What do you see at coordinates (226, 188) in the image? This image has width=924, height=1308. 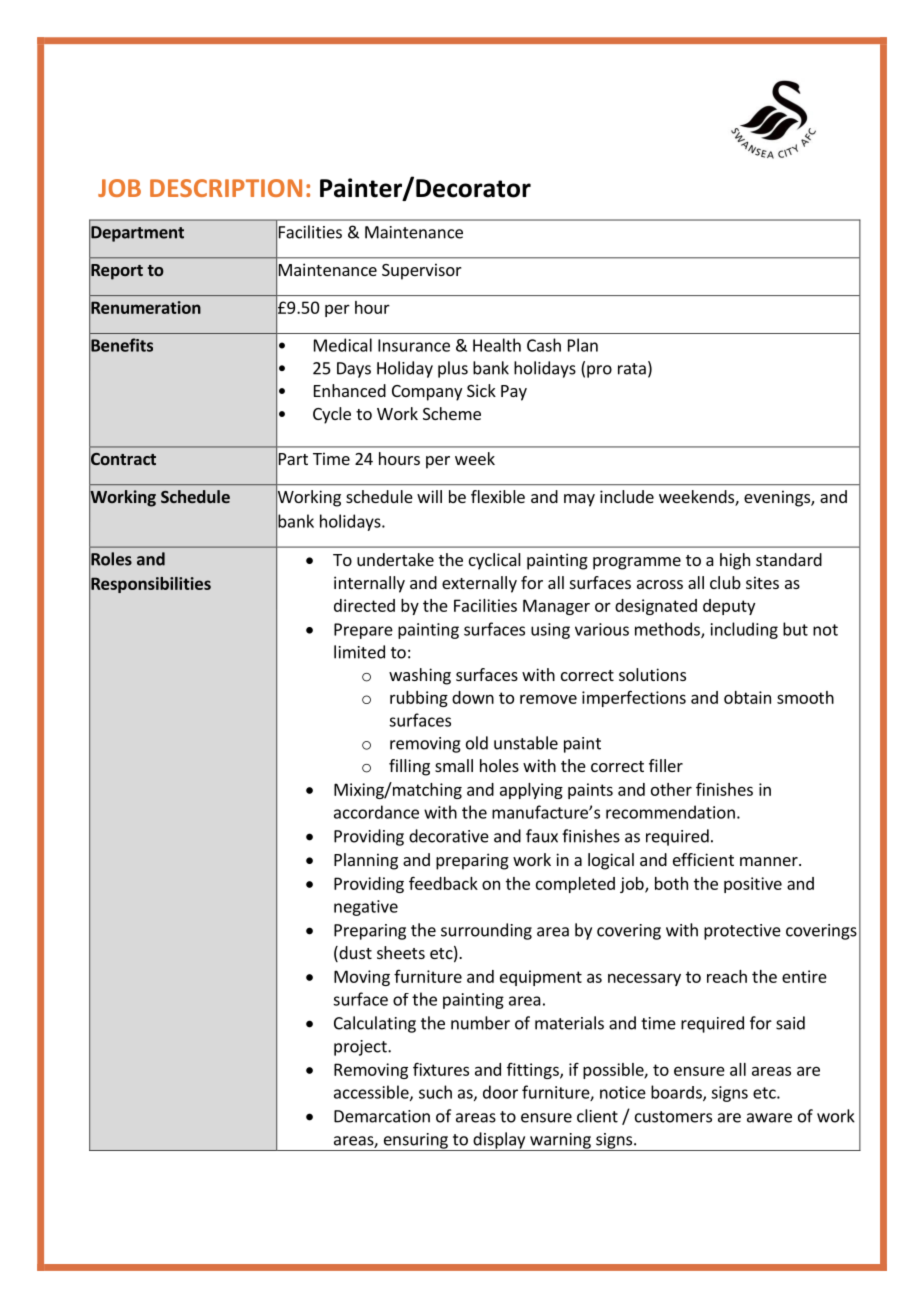 I see `DESCRIPTION` at bounding box center [226, 188].
